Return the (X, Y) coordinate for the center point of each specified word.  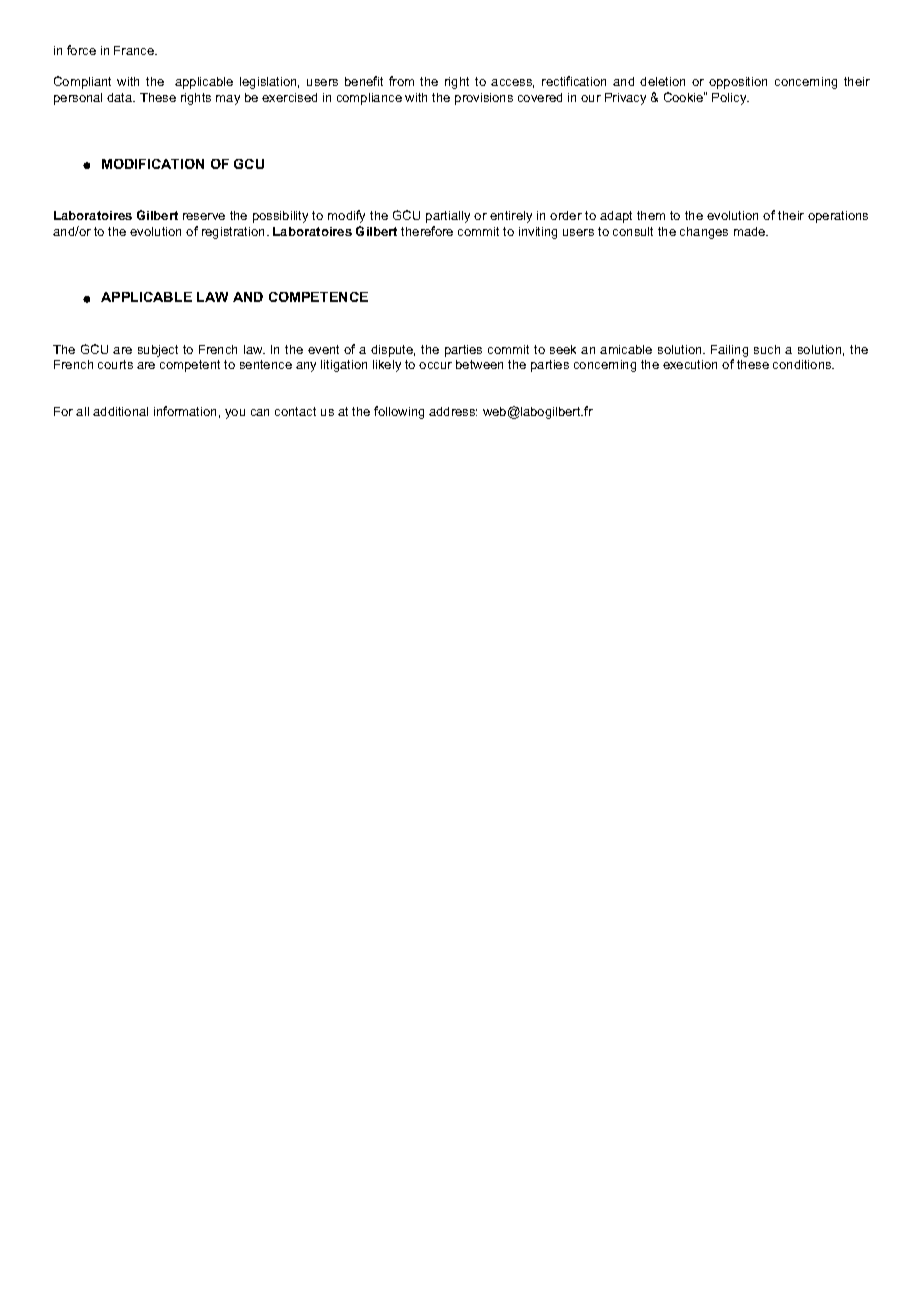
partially (448, 217)
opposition (738, 83)
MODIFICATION (153, 164)
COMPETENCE (318, 297)
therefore (427, 231)
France (135, 50)
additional (120, 411)
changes (704, 233)
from (401, 81)
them (651, 215)
